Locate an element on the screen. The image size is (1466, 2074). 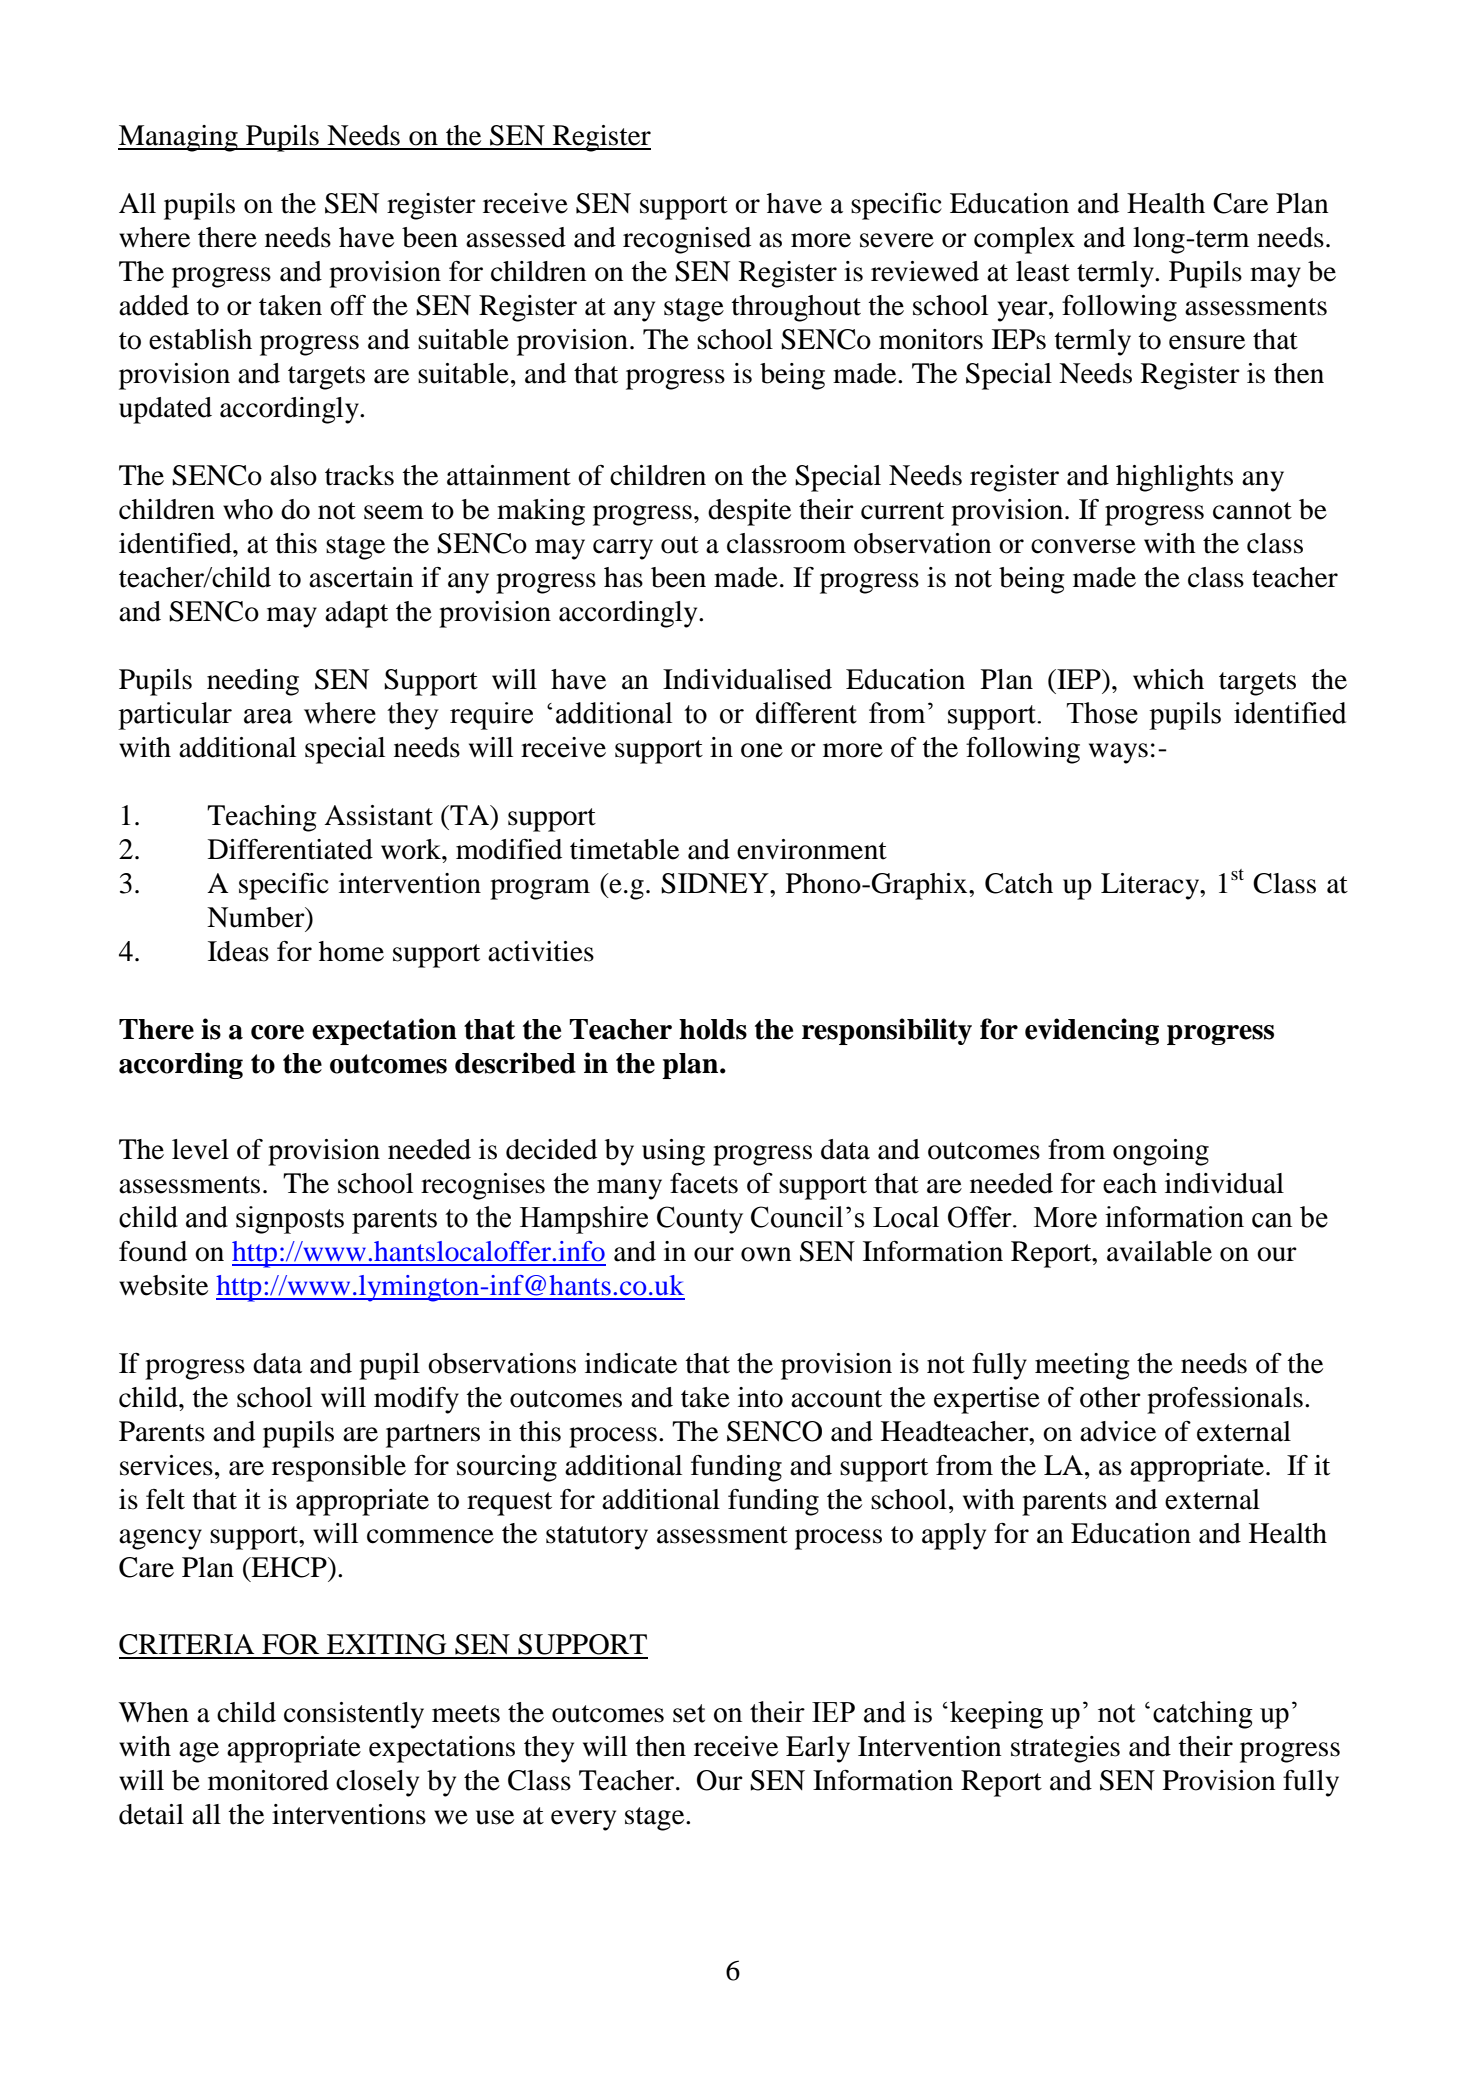
area is located at coordinates (268, 716).
